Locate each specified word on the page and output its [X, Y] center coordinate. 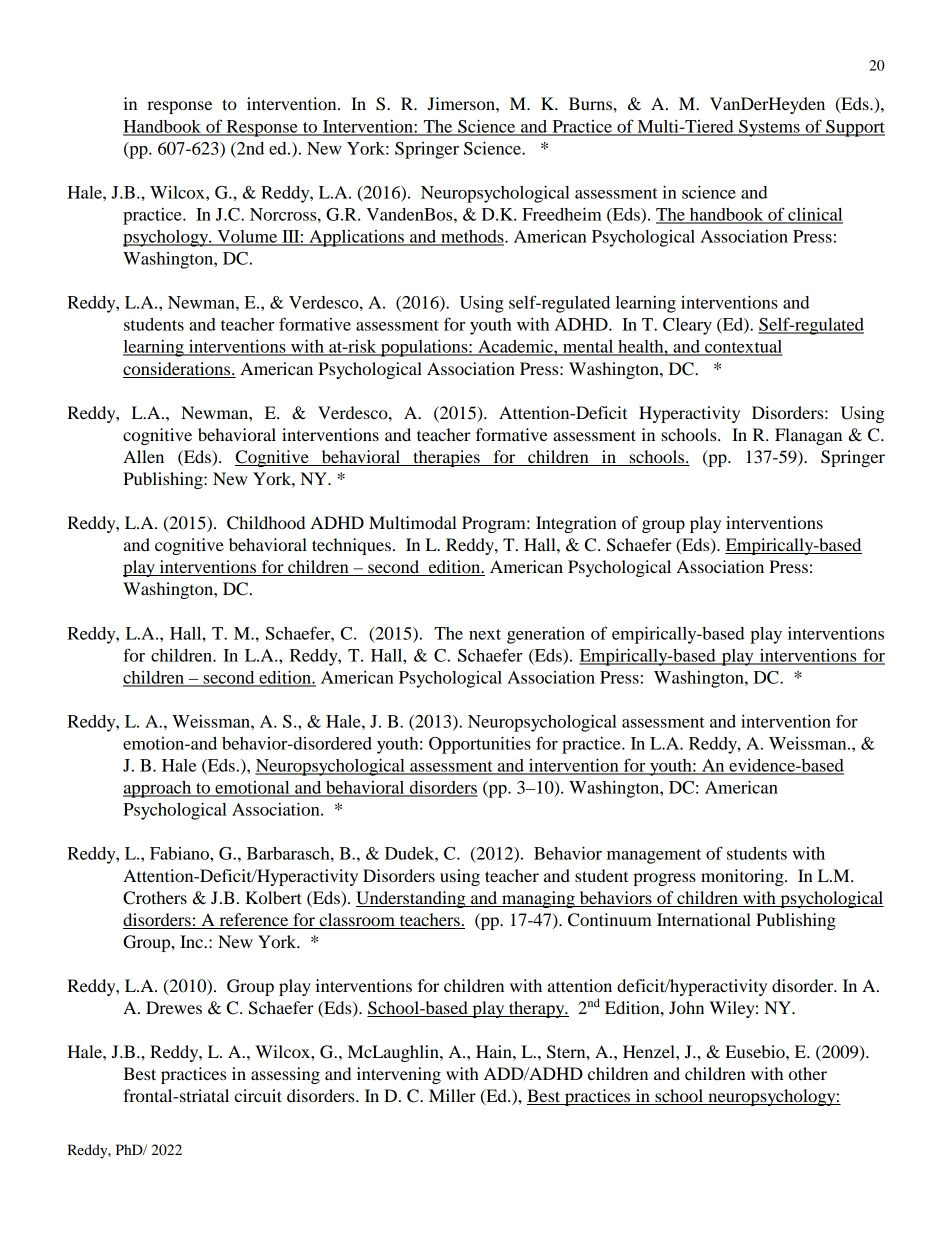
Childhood [266, 523]
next [485, 634]
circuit [258, 1095]
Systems [769, 128]
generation [546, 635]
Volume [247, 237]
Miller [452, 1095]
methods [472, 237]
